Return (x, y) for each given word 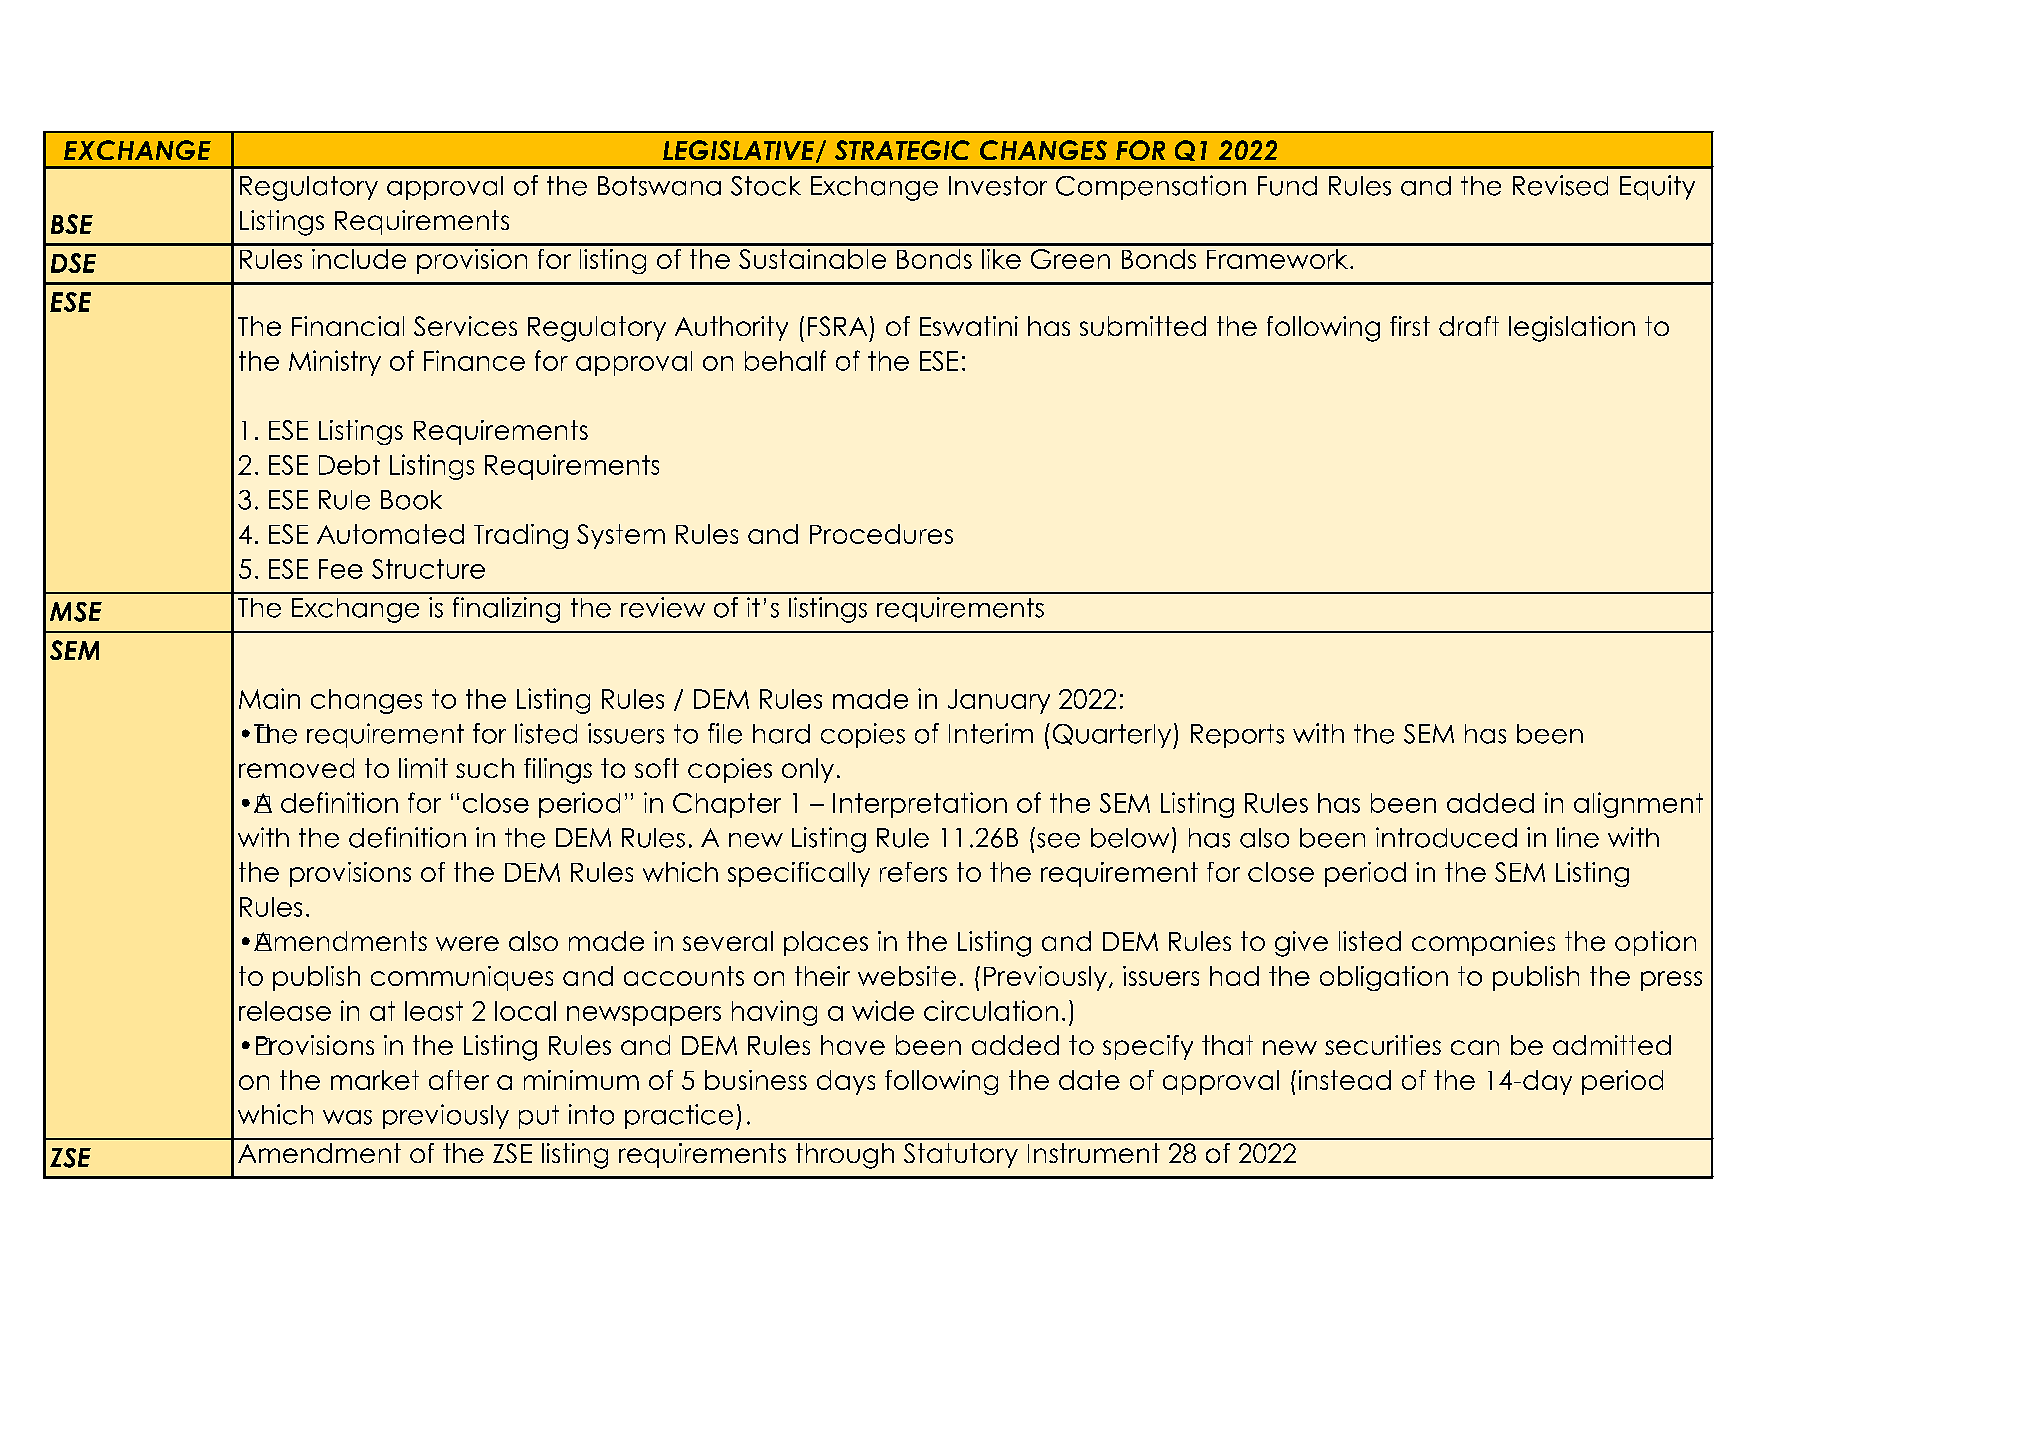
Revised (1560, 185)
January (999, 701)
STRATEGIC (902, 150)
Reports (1237, 736)
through (845, 1156)
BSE (72, 224)
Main (269, 698)
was (347, 1117)
